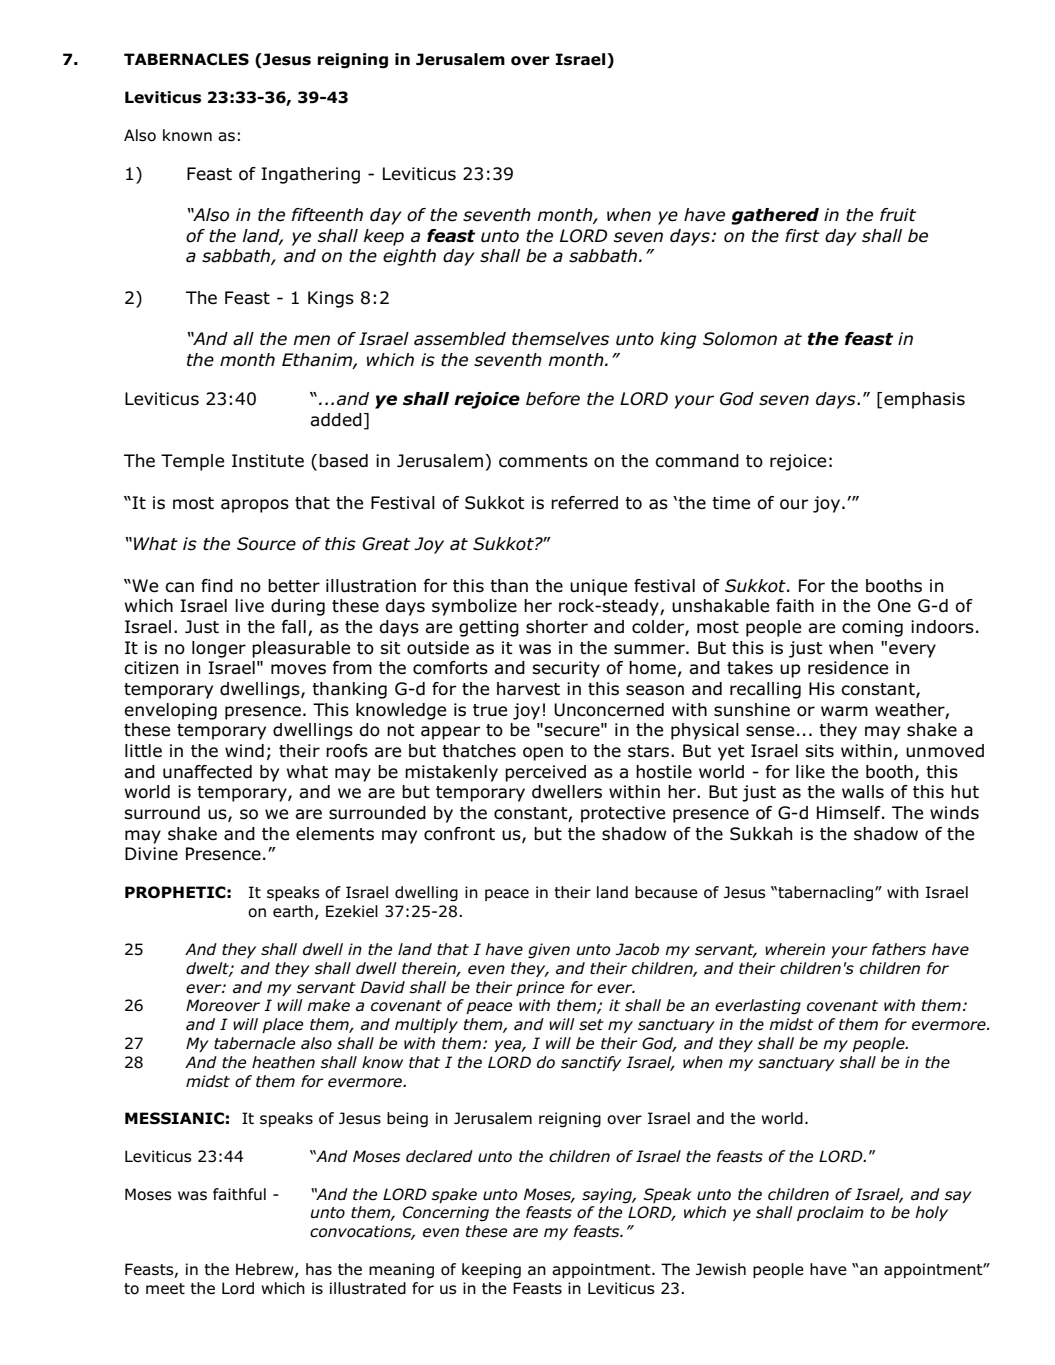 The width and height of the screenshot is (1055, 1365). What do you see at coordinates (165, 1289) in the screenshot?
I see `meet` at bounding box center [165, 1289].
